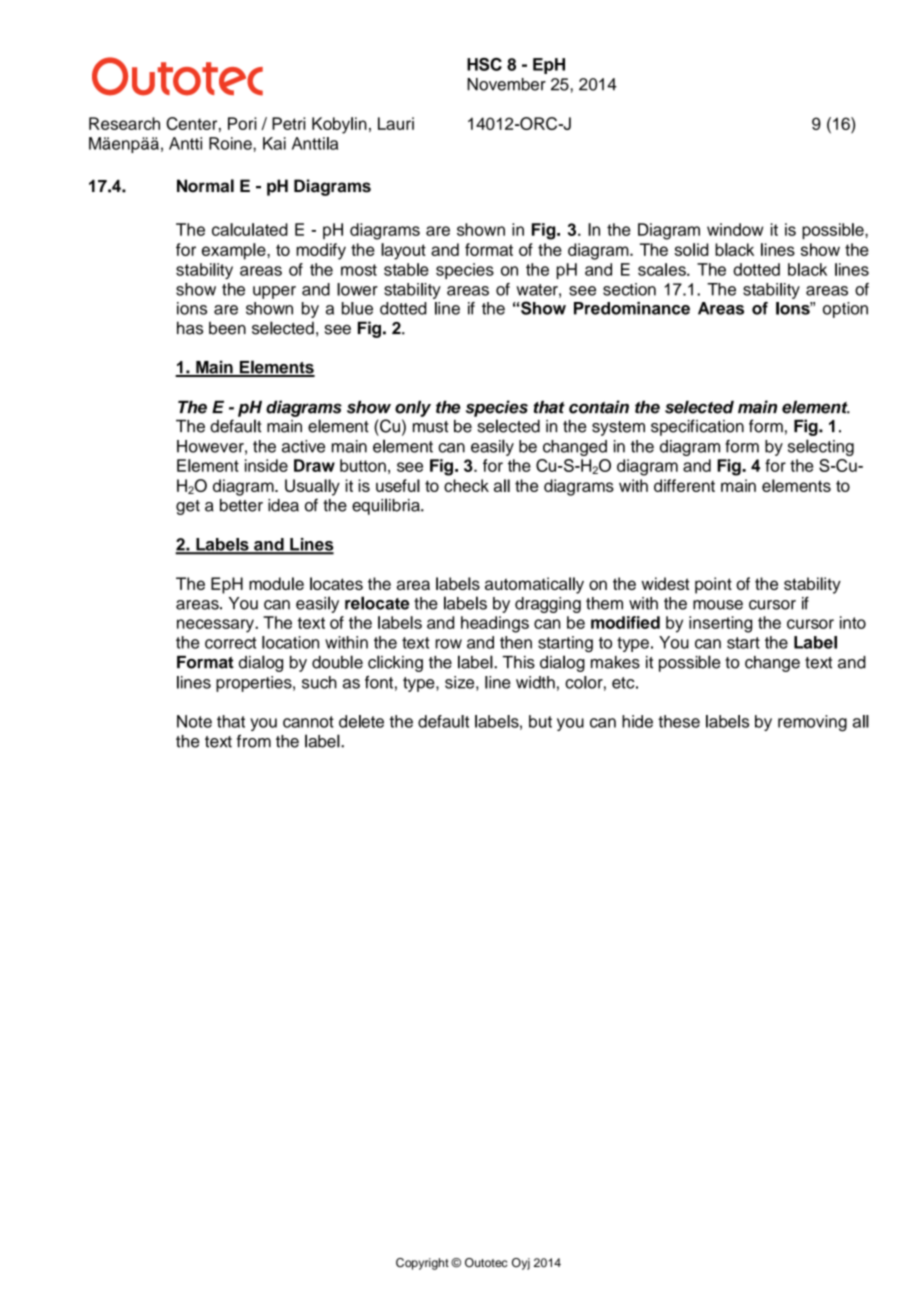 The image size is (924, 1308). I want to click on November, so click(506, 84).
